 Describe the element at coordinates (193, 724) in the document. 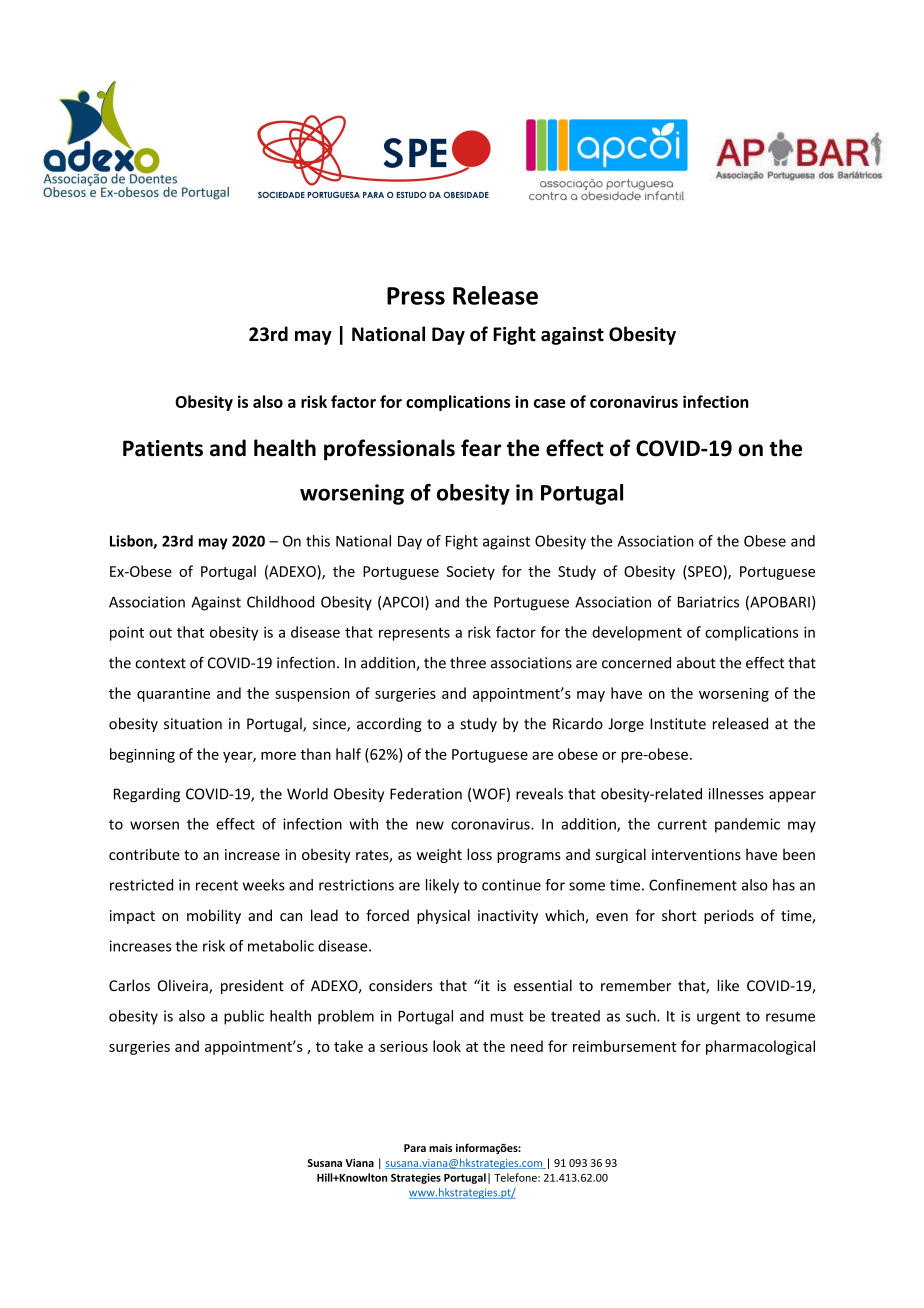

I see `situation` at that location.
